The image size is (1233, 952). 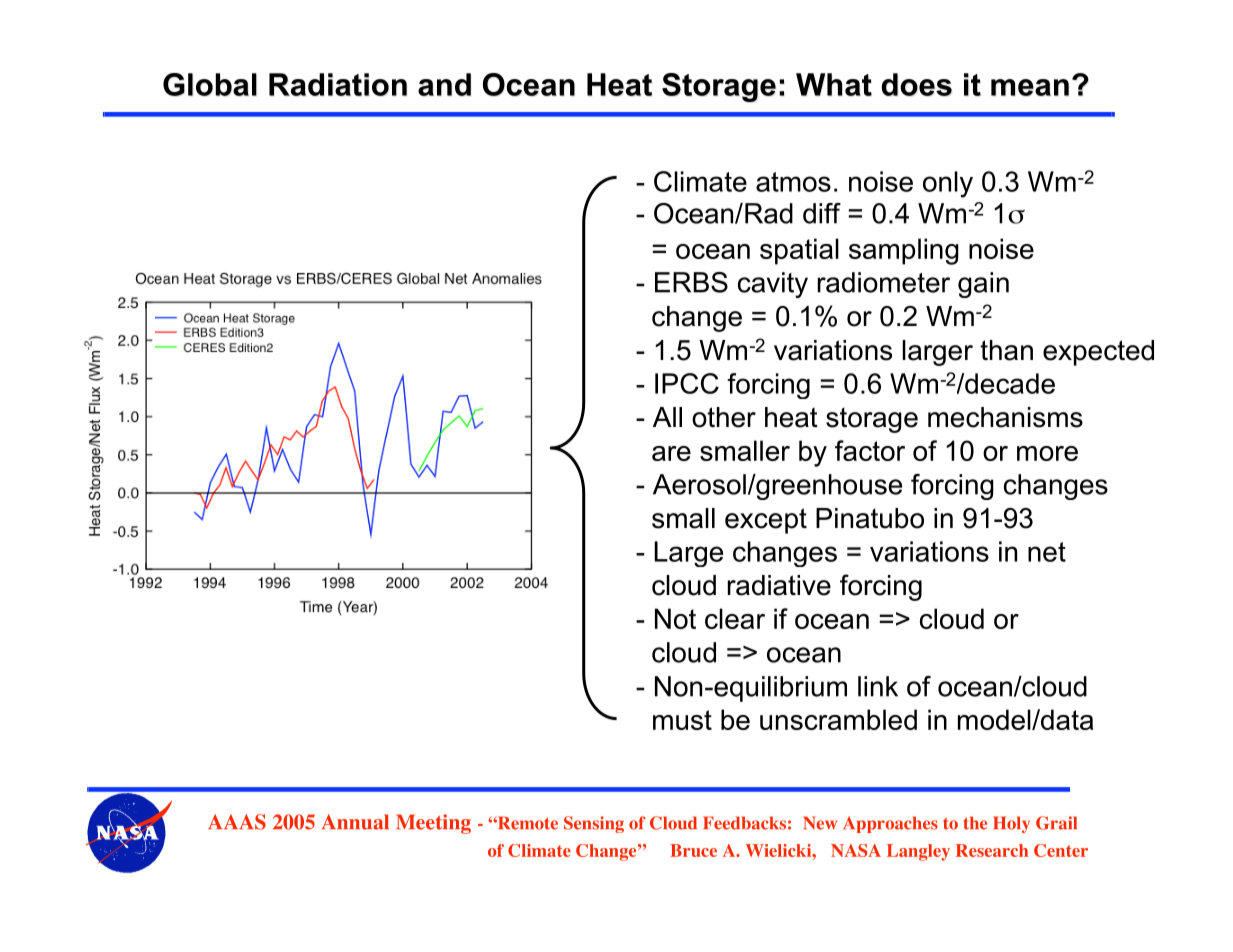 What do you see at coordinates (1047, 552) in the screenshot?
I see `net` at bounding box center [1047, 552].
